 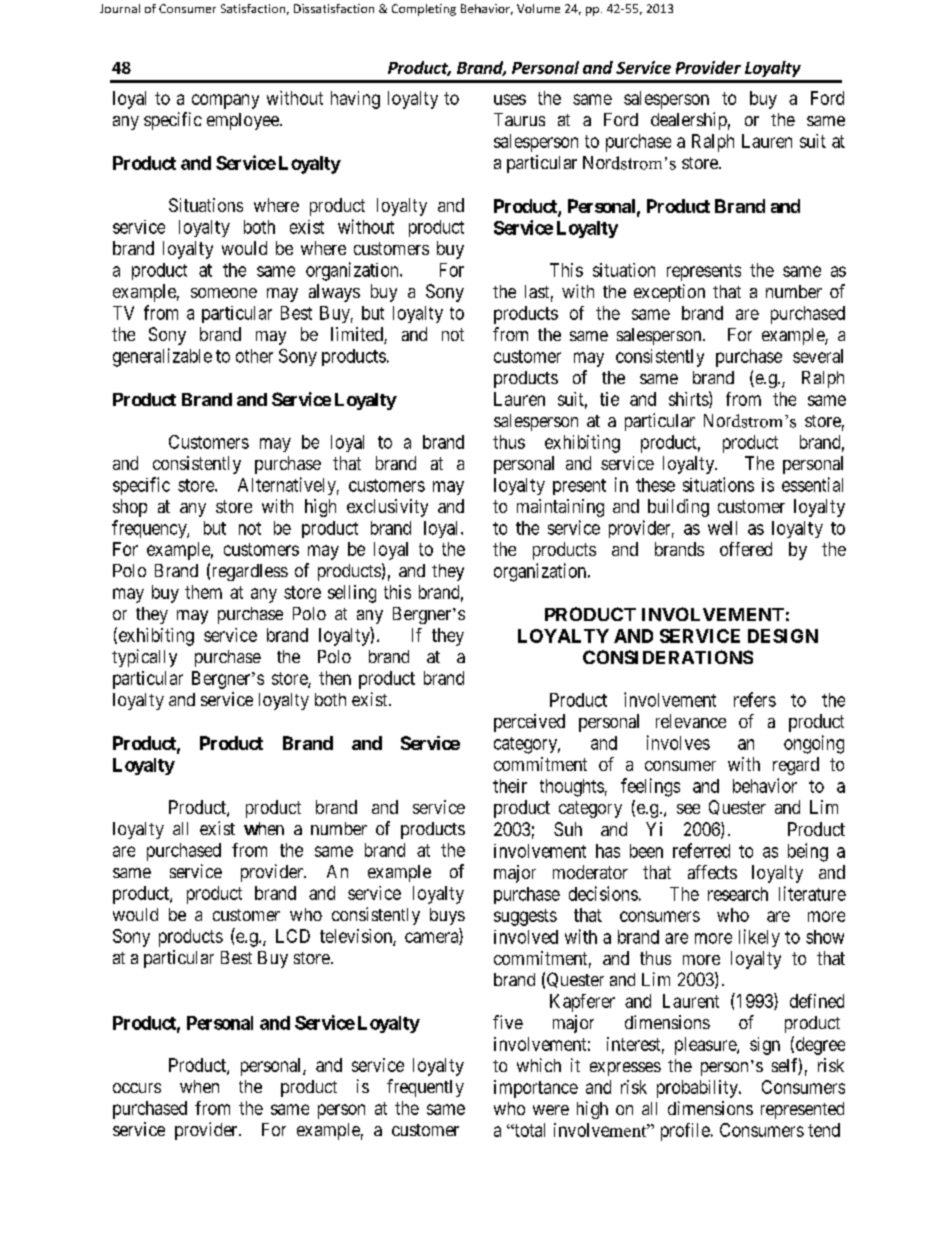 What do you see at coordinates (137, 1088) in the screenshot?
I see `occurs` at bounding box center [137, 1088].
